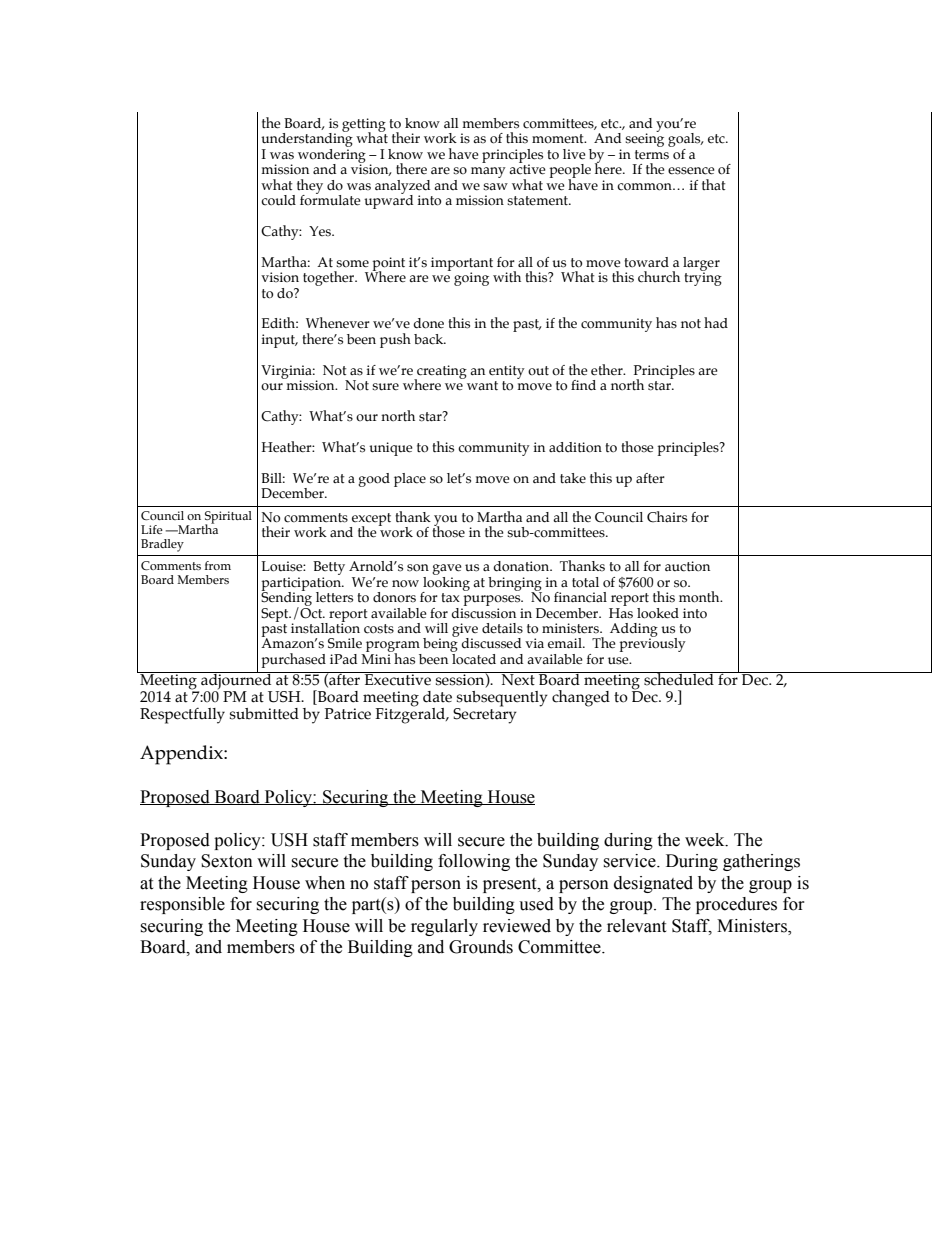 The image size is (952, 1233). What do you see at coordinates (488, 172) in the screenshot?
I see `many` at bounding box center [488, 172].
